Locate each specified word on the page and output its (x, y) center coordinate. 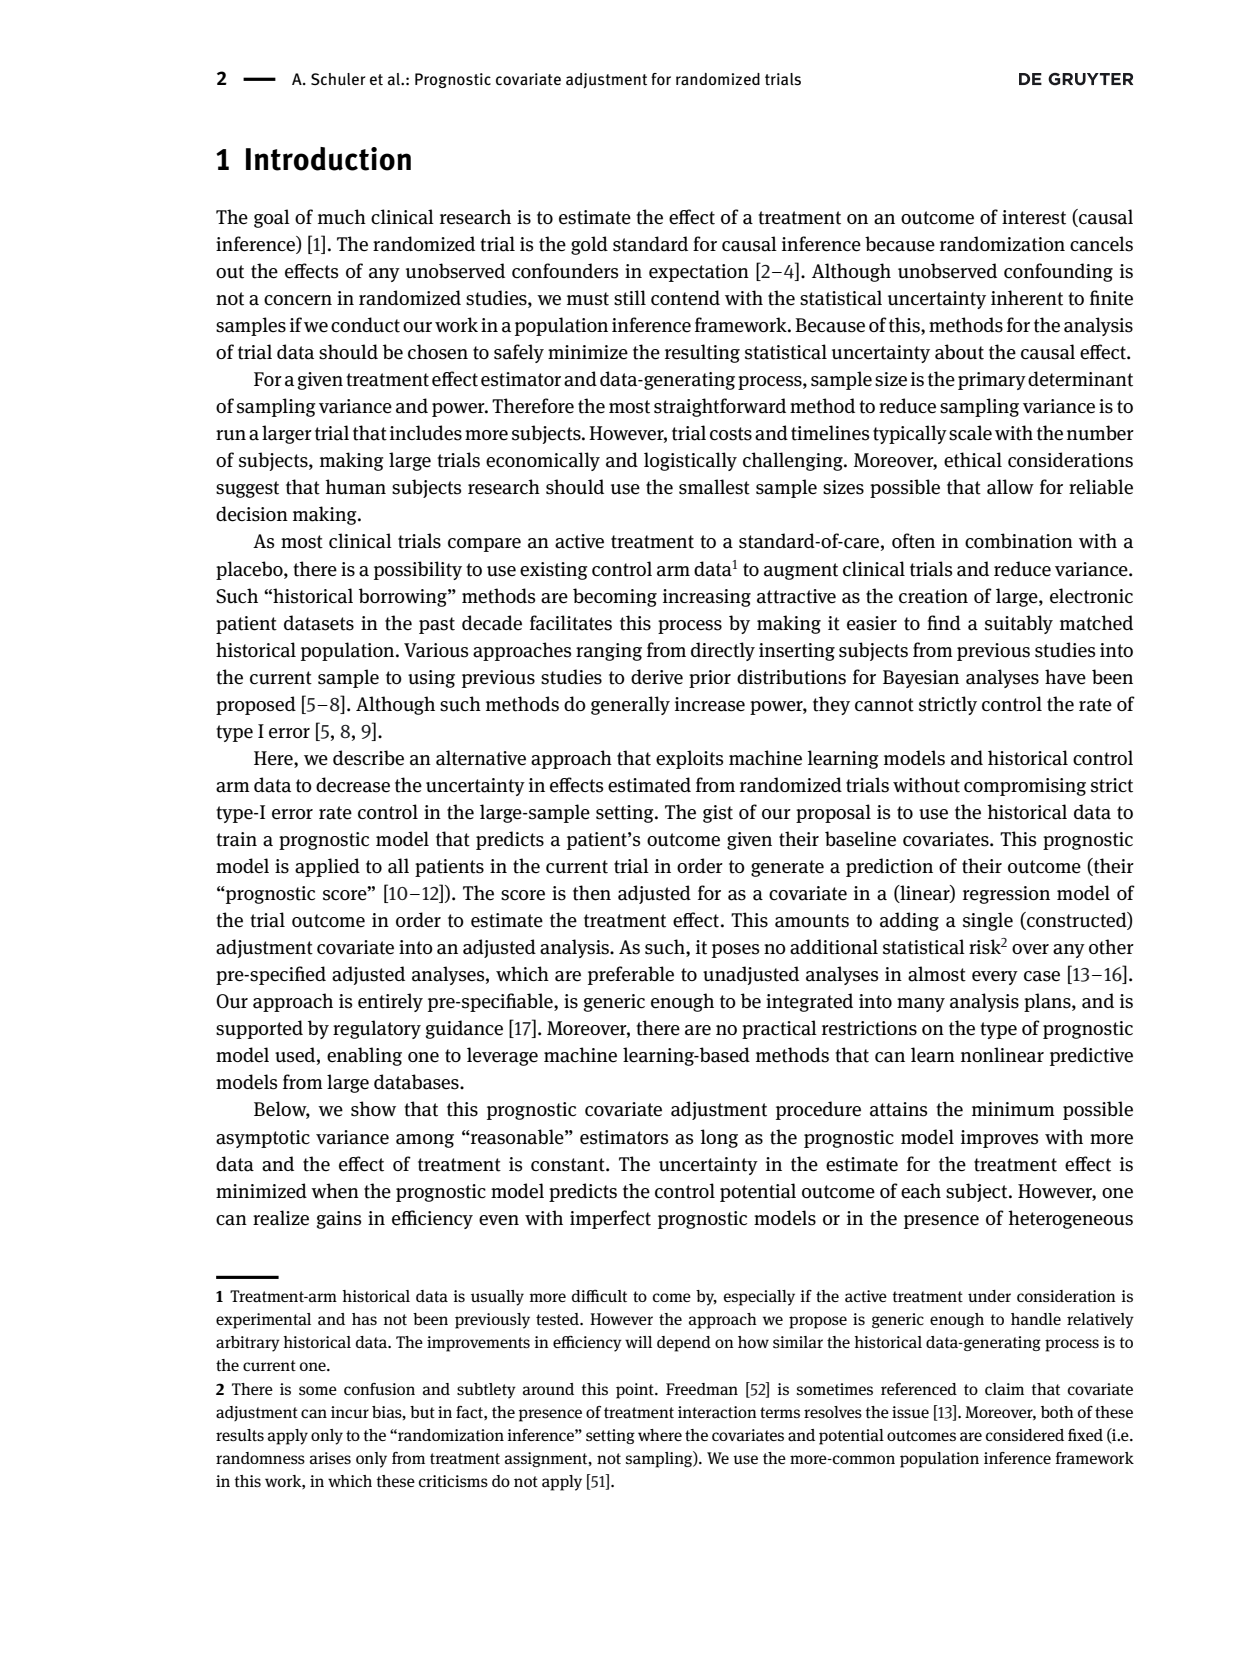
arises (330, 1458)
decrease (353, 785)
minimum (1013, 1109)
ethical (973, 460)
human (355, 487)
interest (1034, 217)
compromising (1025, 787)
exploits (689, 759)
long (719, 1138)
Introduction (328, 159)
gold (589, 245)
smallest (714, 487)
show (373, 1109)
